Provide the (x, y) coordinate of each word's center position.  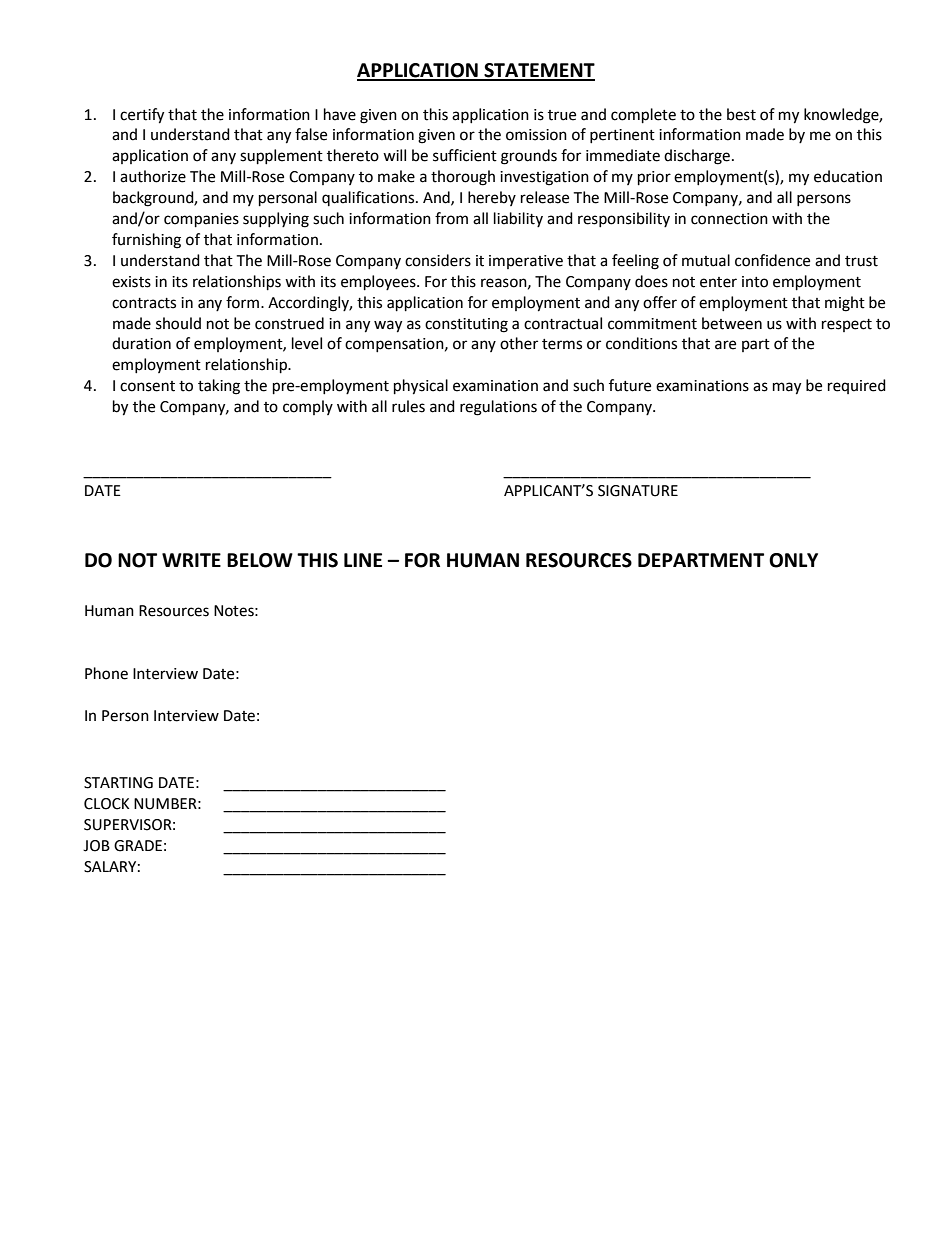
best (741, 114)
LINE (363, 560)
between (732, 323)
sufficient (465, 155)
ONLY (793, 560)
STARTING (118, 783)
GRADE (138, 846)
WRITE (191, 560)
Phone (106, 673)
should (178, 323)
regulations (498, 408)
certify (142, 116)
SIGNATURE (638, 491)
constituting (466, 325)
